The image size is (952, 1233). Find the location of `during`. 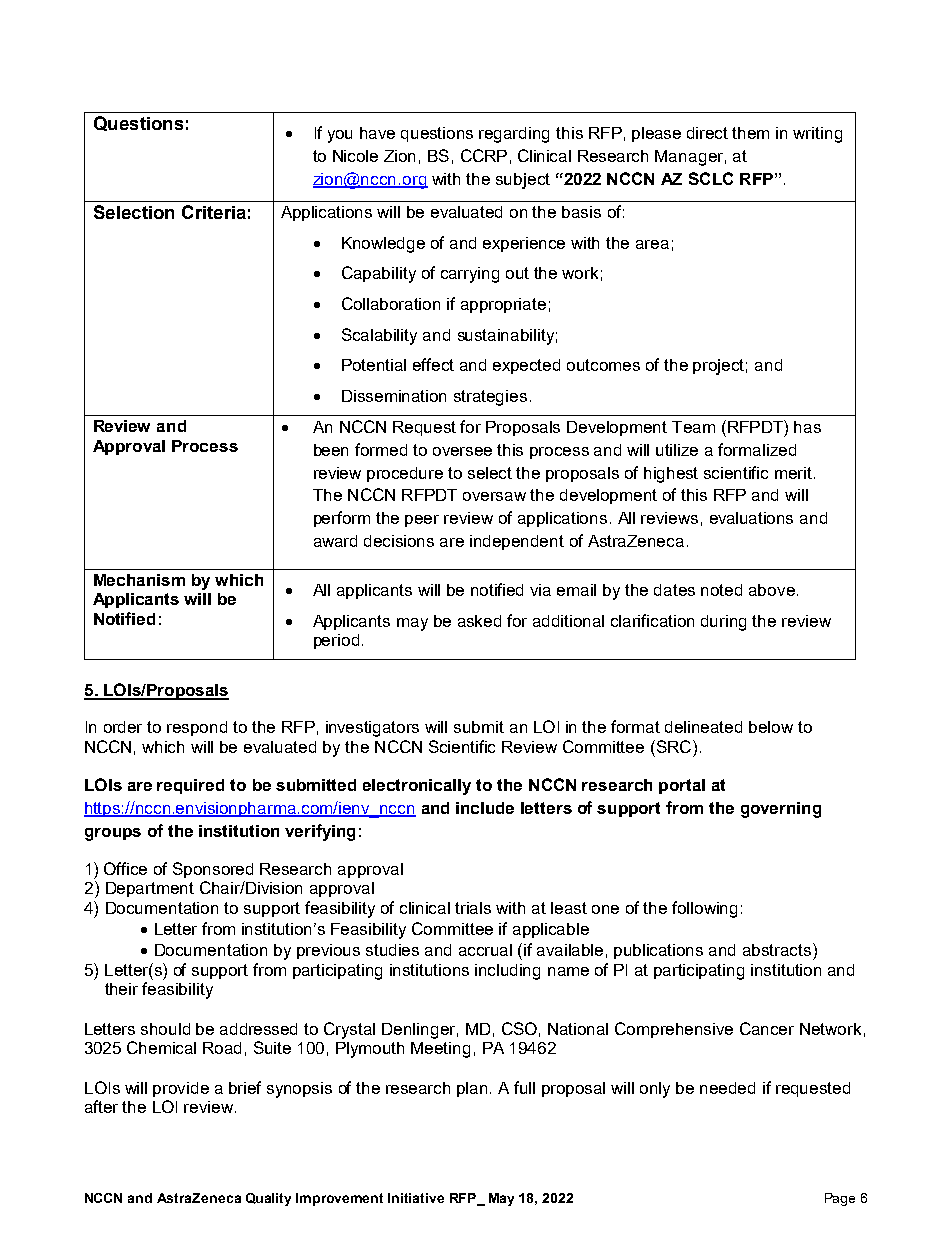

during is located at coordinates (723, 623).
